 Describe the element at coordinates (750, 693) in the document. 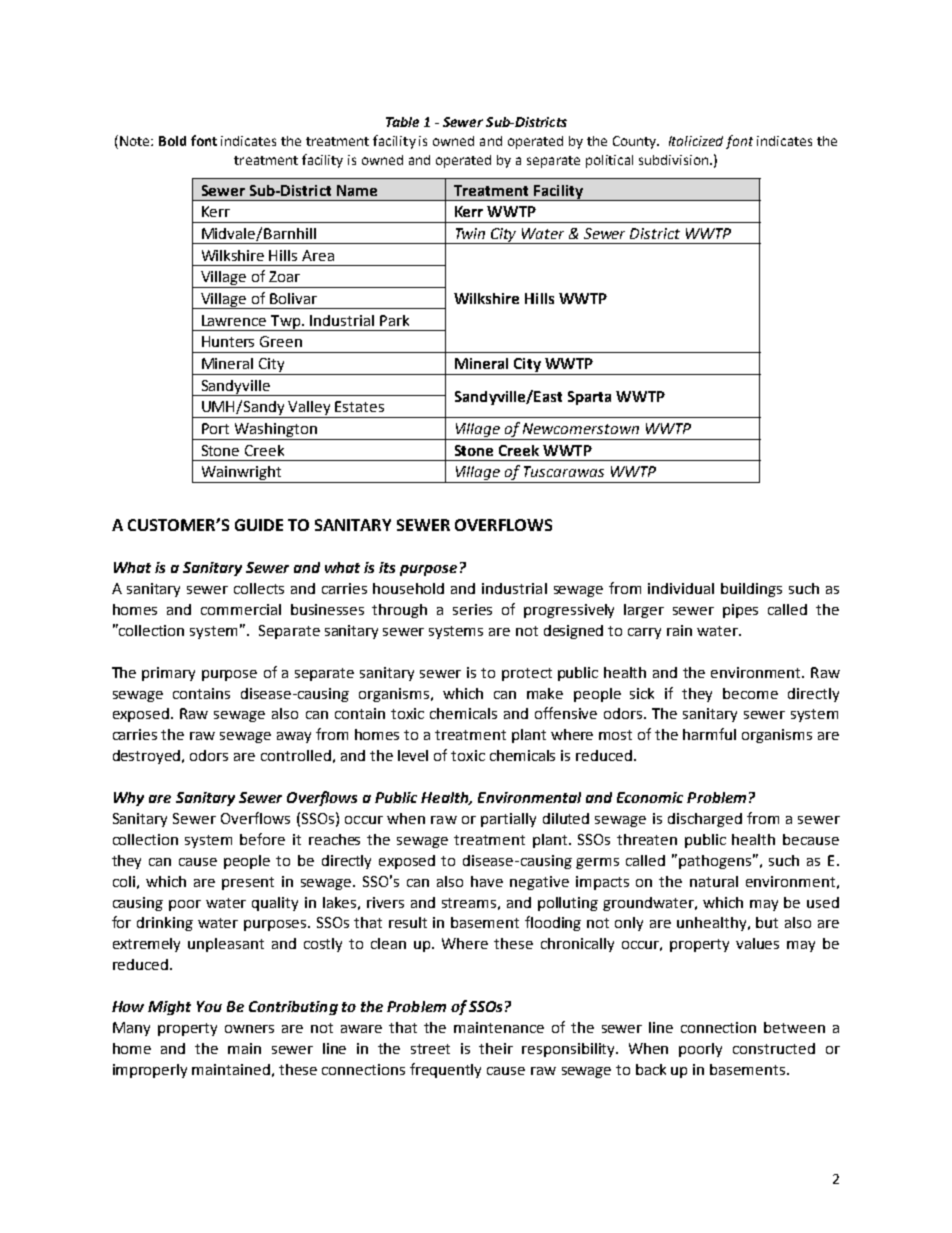

I see `become` at that location.
